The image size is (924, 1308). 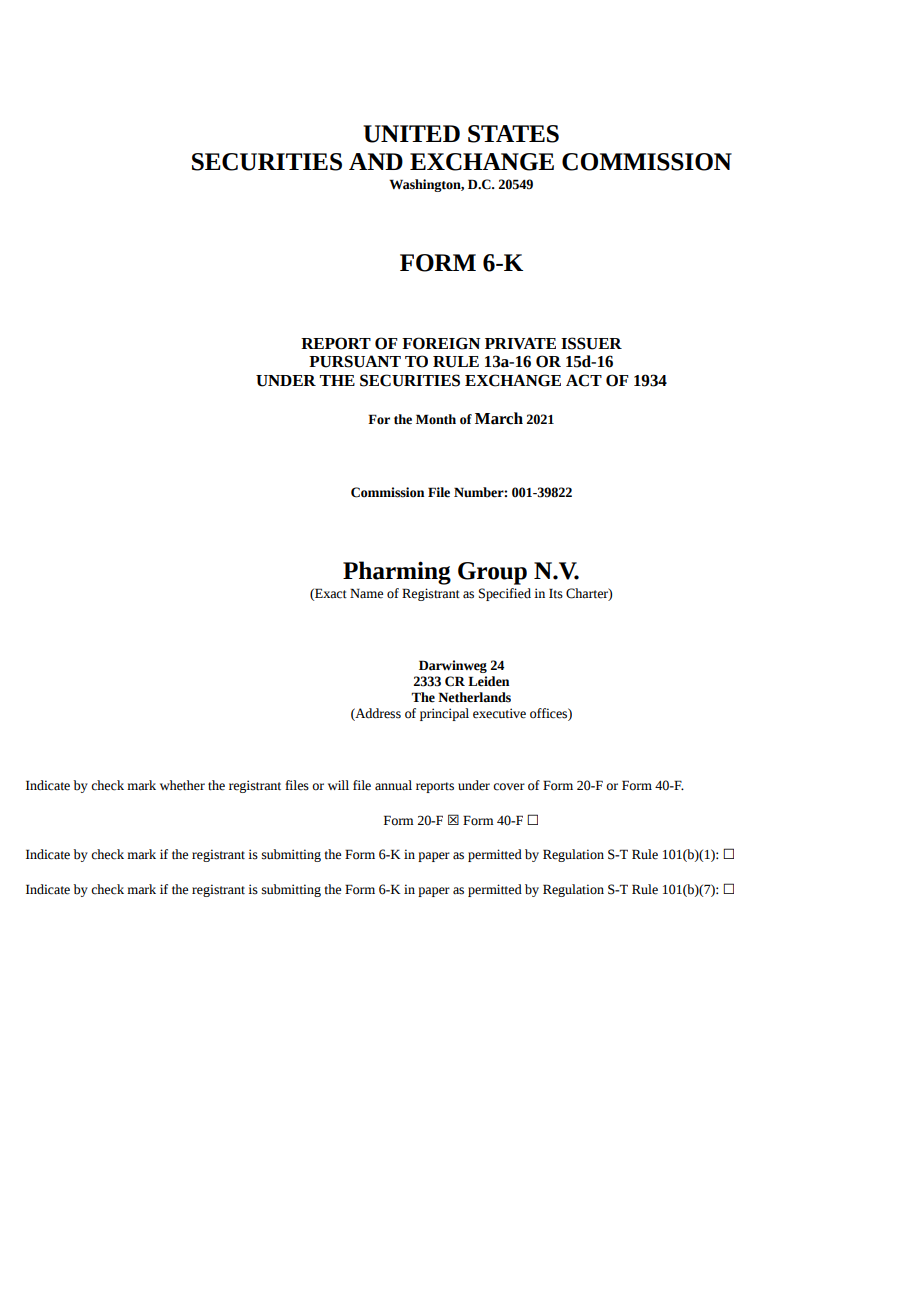 What do you see at coordinates (509, 787) in the screenshot?
I see `cover` at bounding box center [509, 787].
